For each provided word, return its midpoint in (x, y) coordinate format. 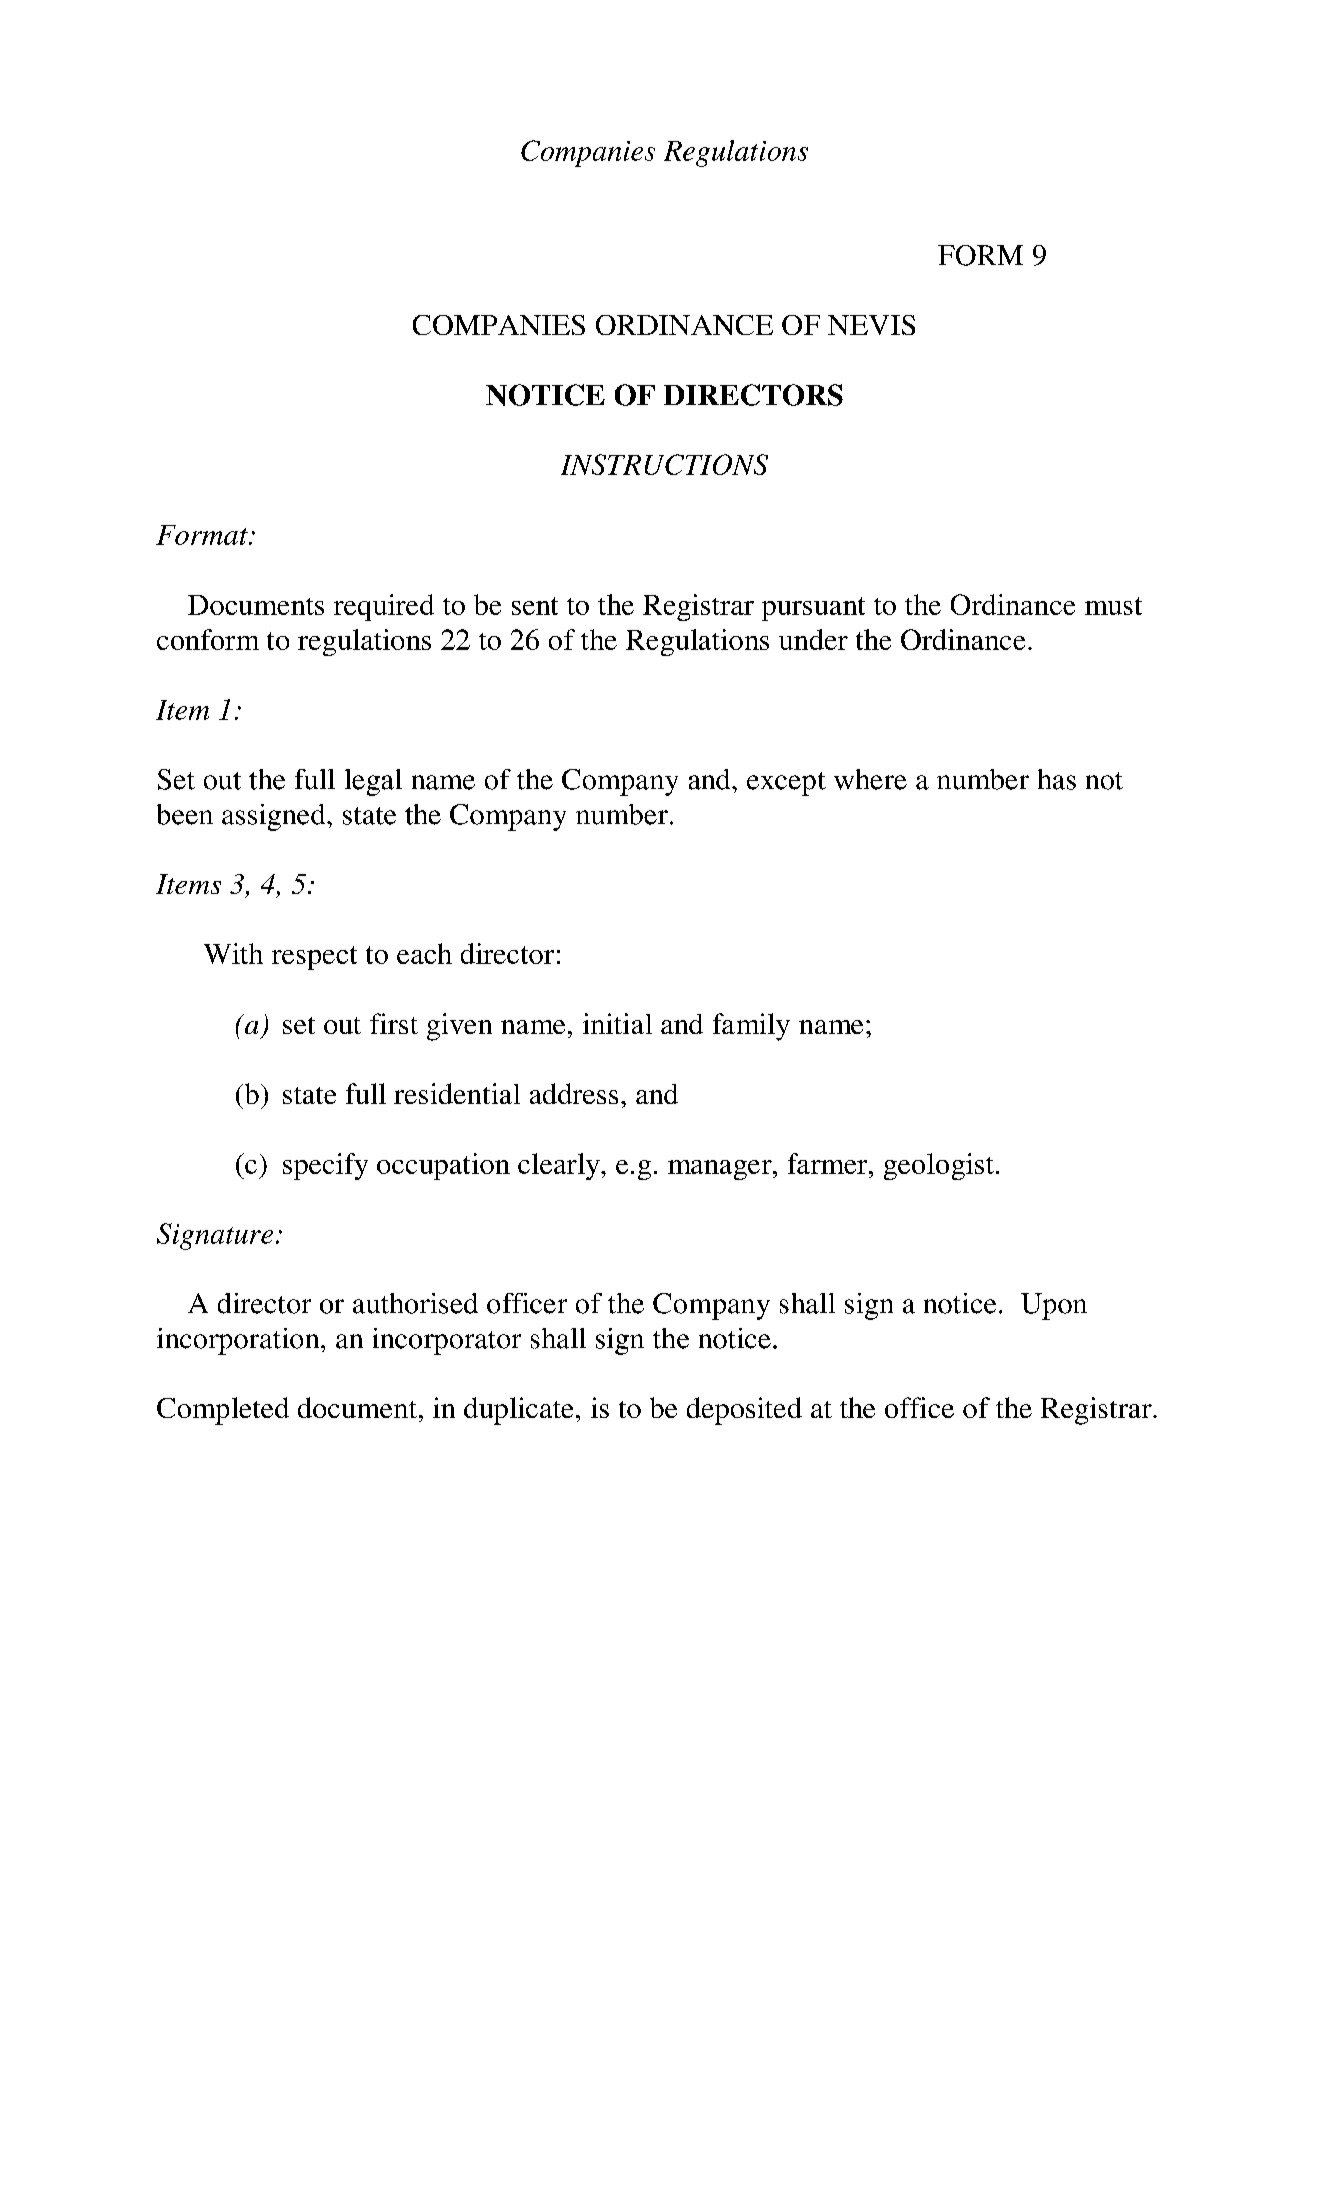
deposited (744, 1411)
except (786, 784)
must (1113, 606)
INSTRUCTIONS (664, 464)
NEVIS (871, 325)
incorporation (239, 1341)
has (1057, 779)
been (185, 814)
